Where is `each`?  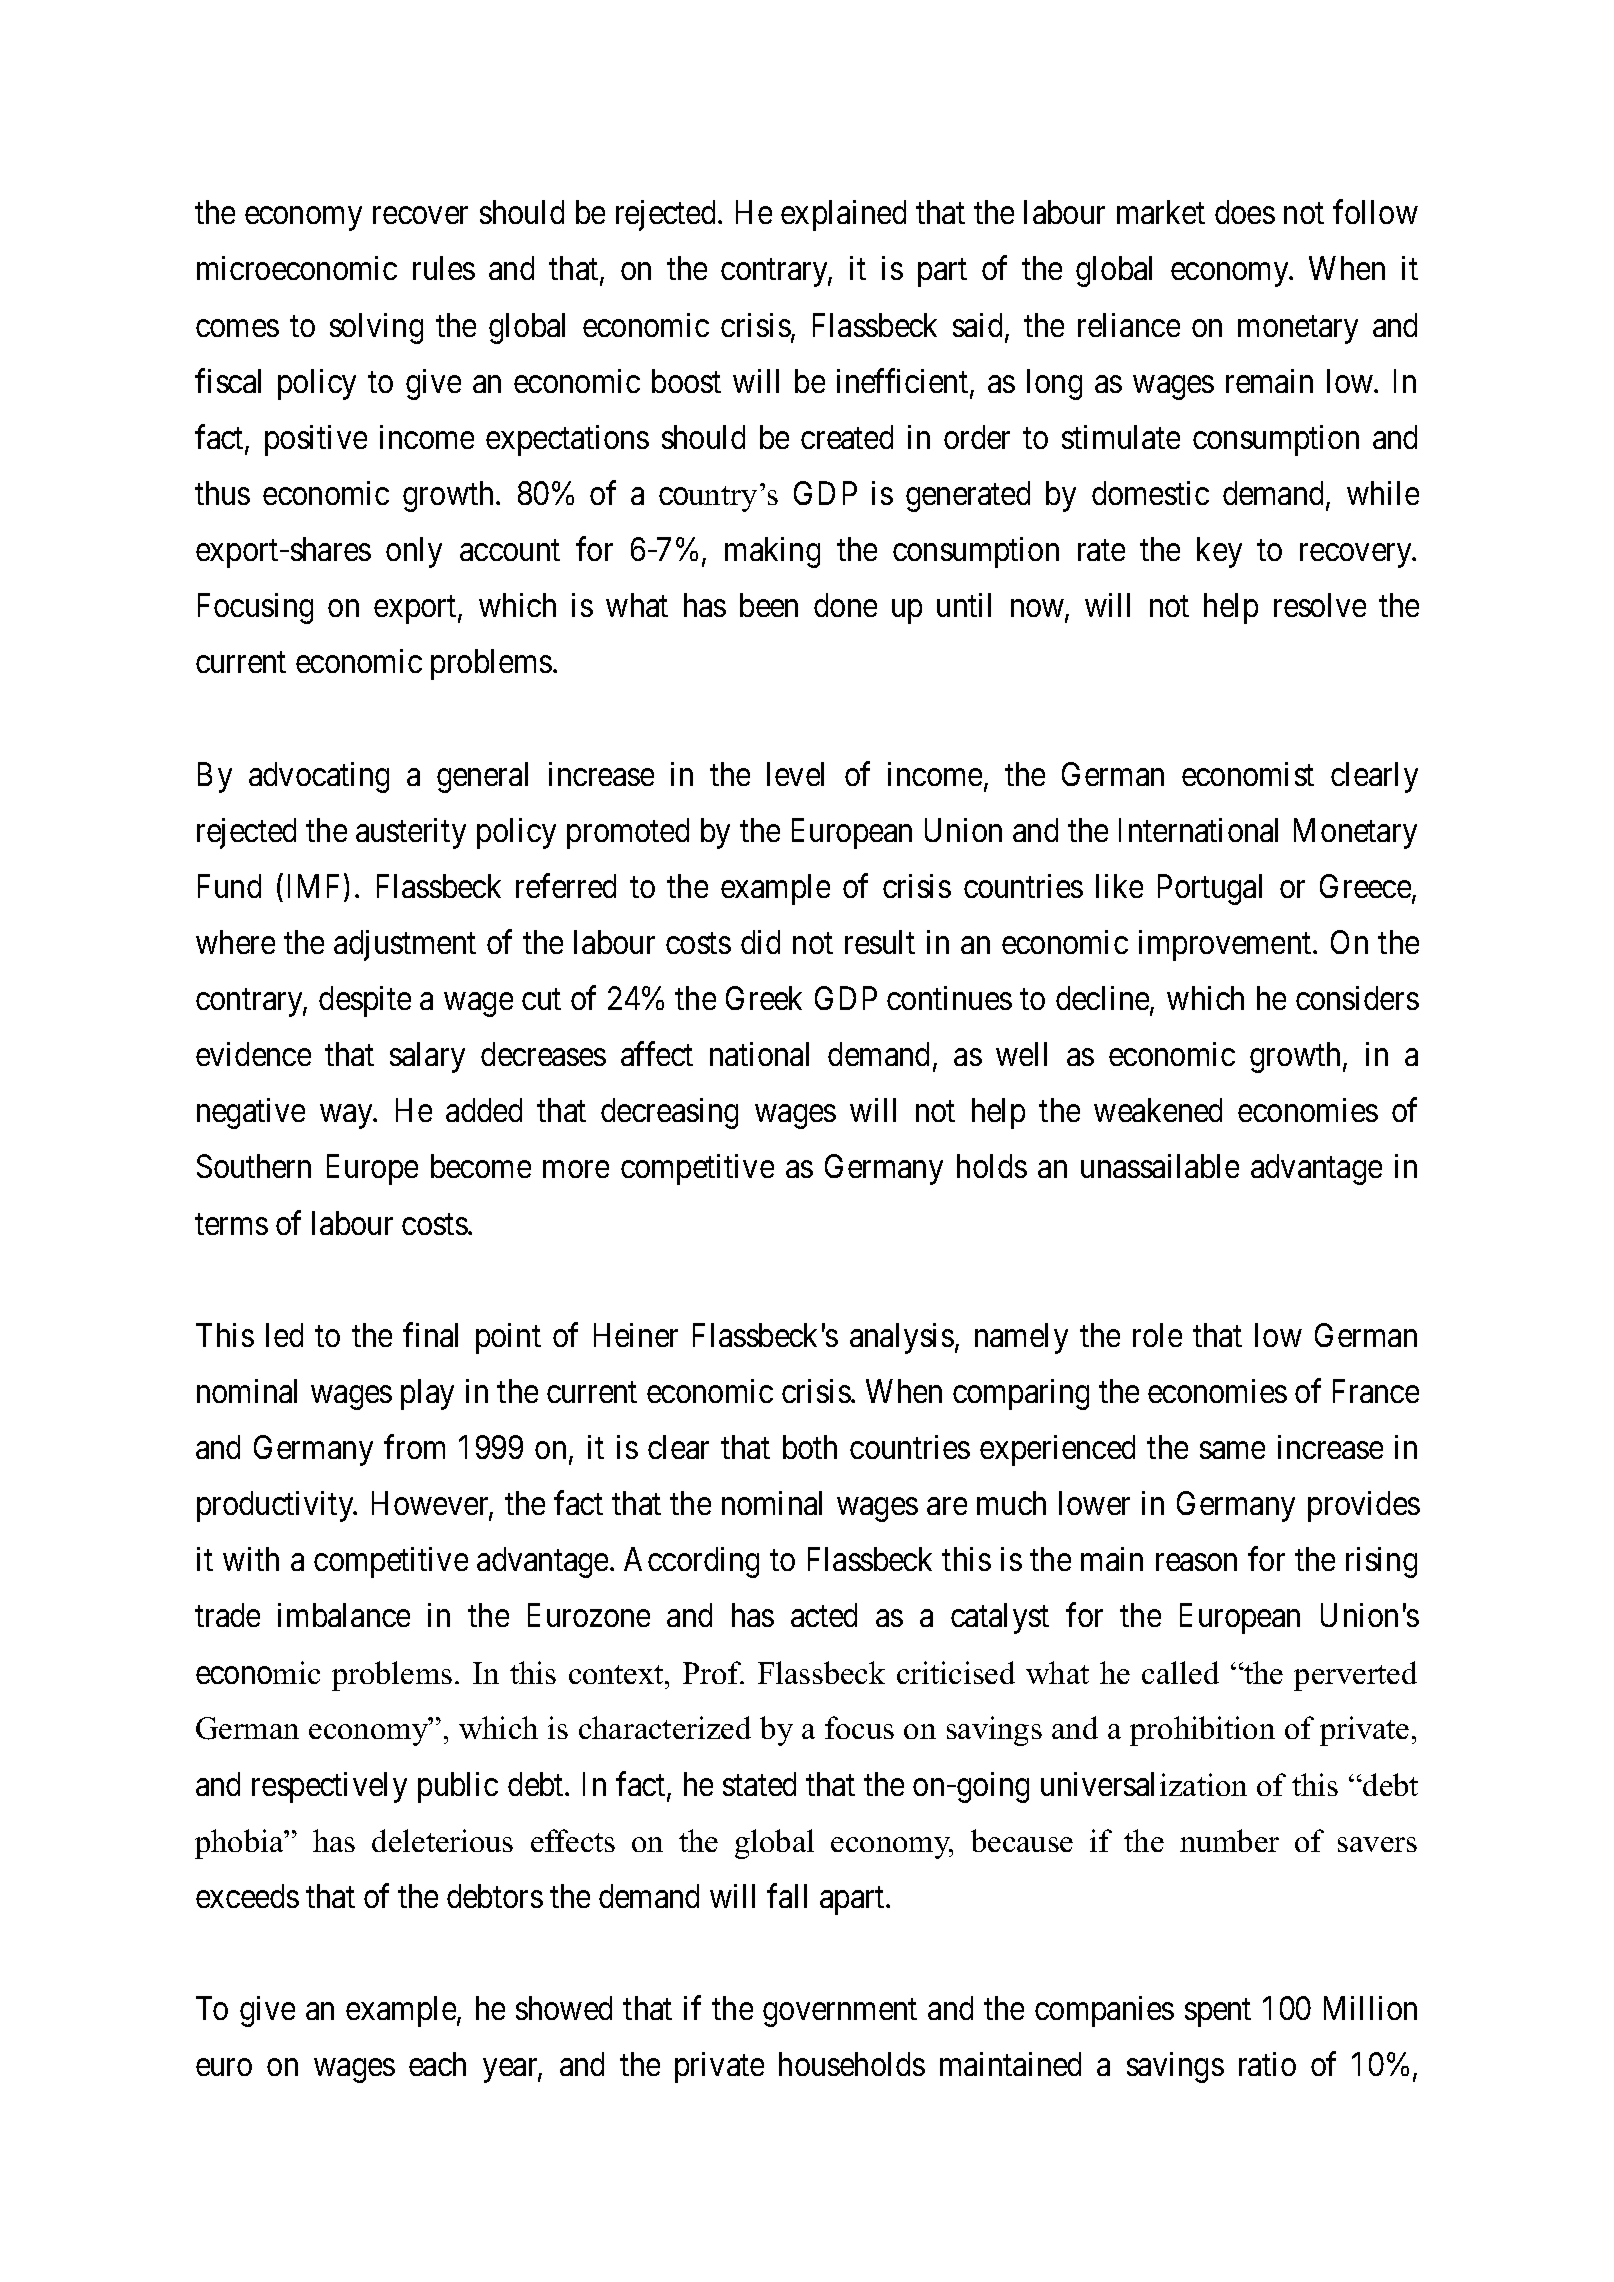 each is located at coordinates (437, 2064).
